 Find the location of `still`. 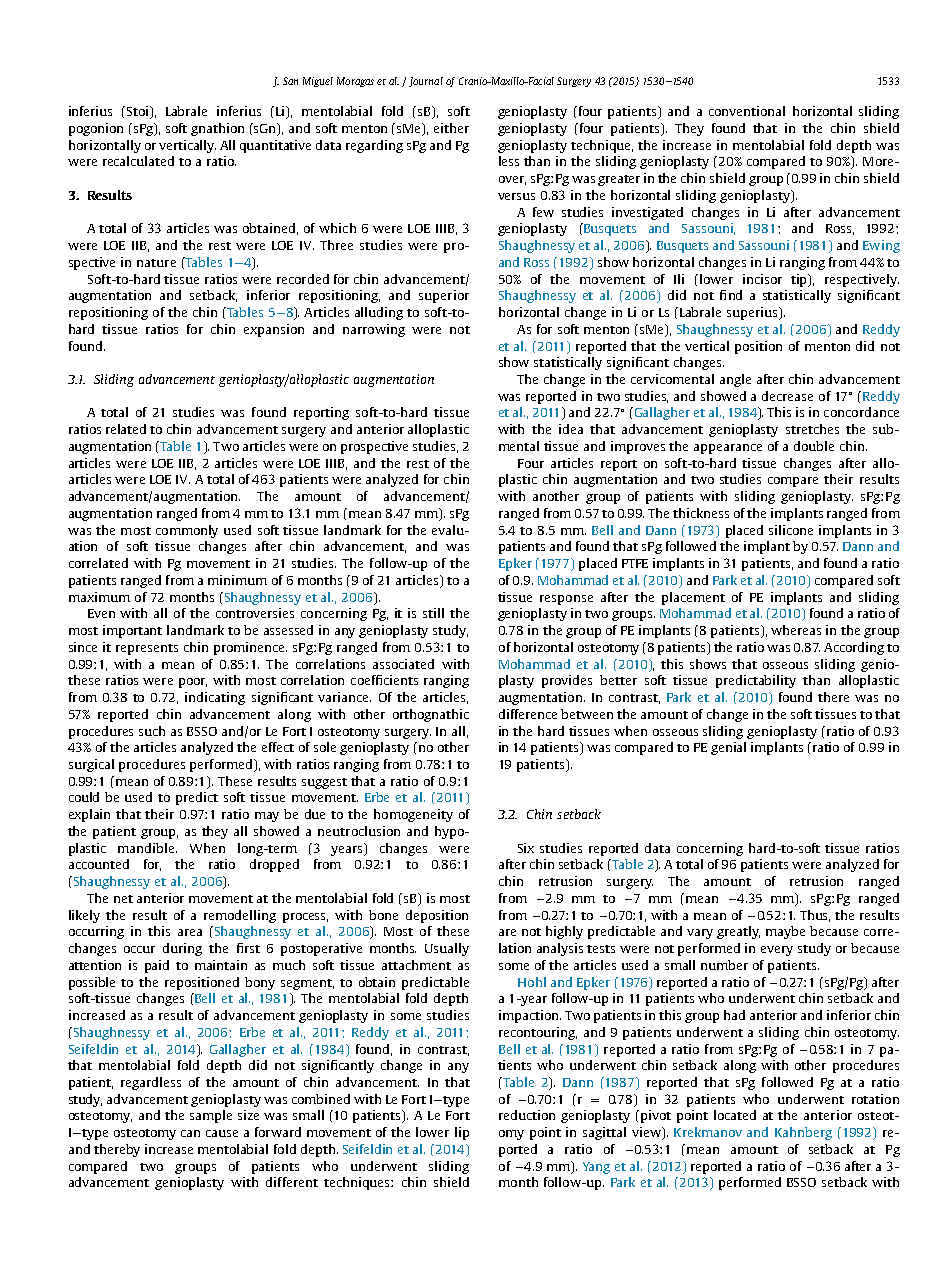

still is located at coordinates (433, 613).
